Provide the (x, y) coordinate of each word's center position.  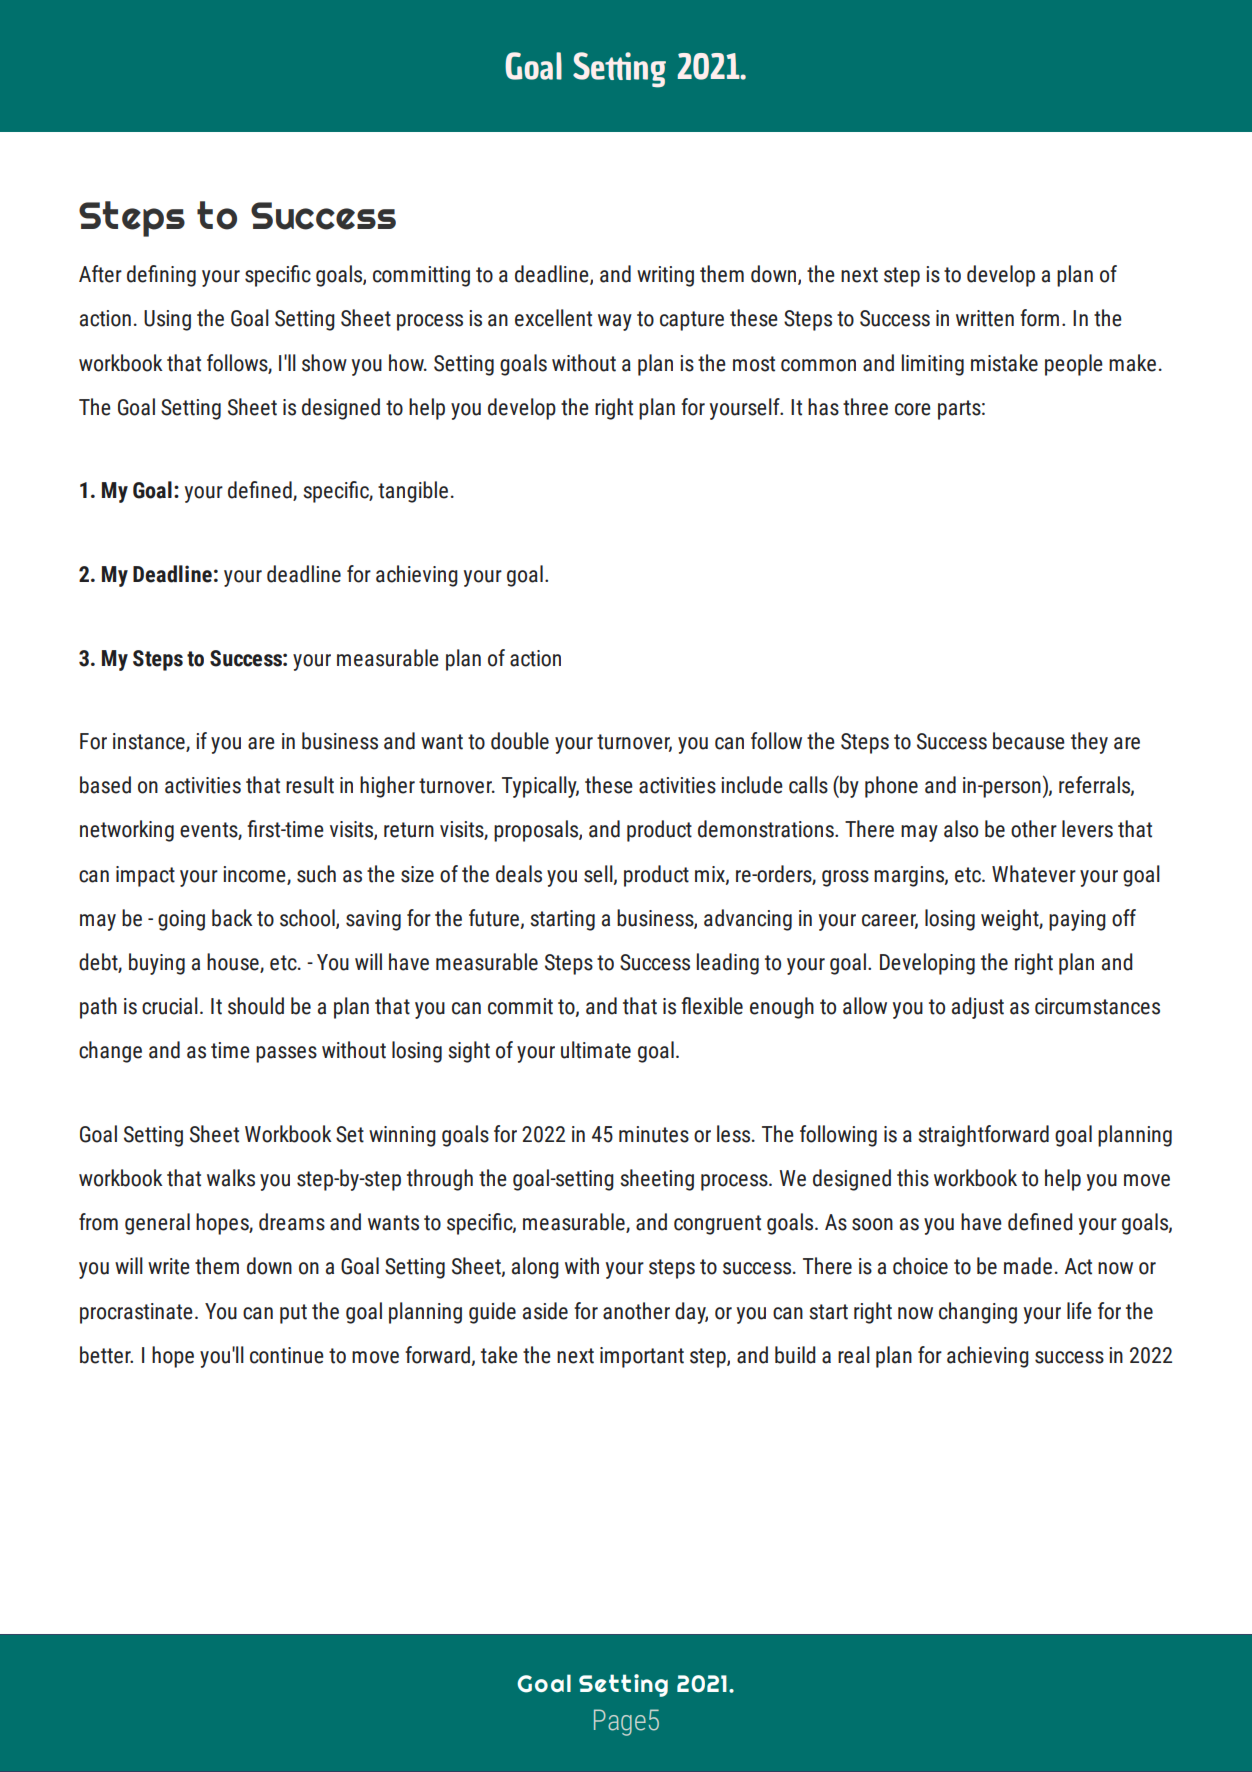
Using (167, 320)
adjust (978, 1008)
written (985, 318)
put (293, 1314)
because (1029, 741)
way (615, 322)
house (234, 963)
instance (150, 742)
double (520, 741)
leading (728, 964)
